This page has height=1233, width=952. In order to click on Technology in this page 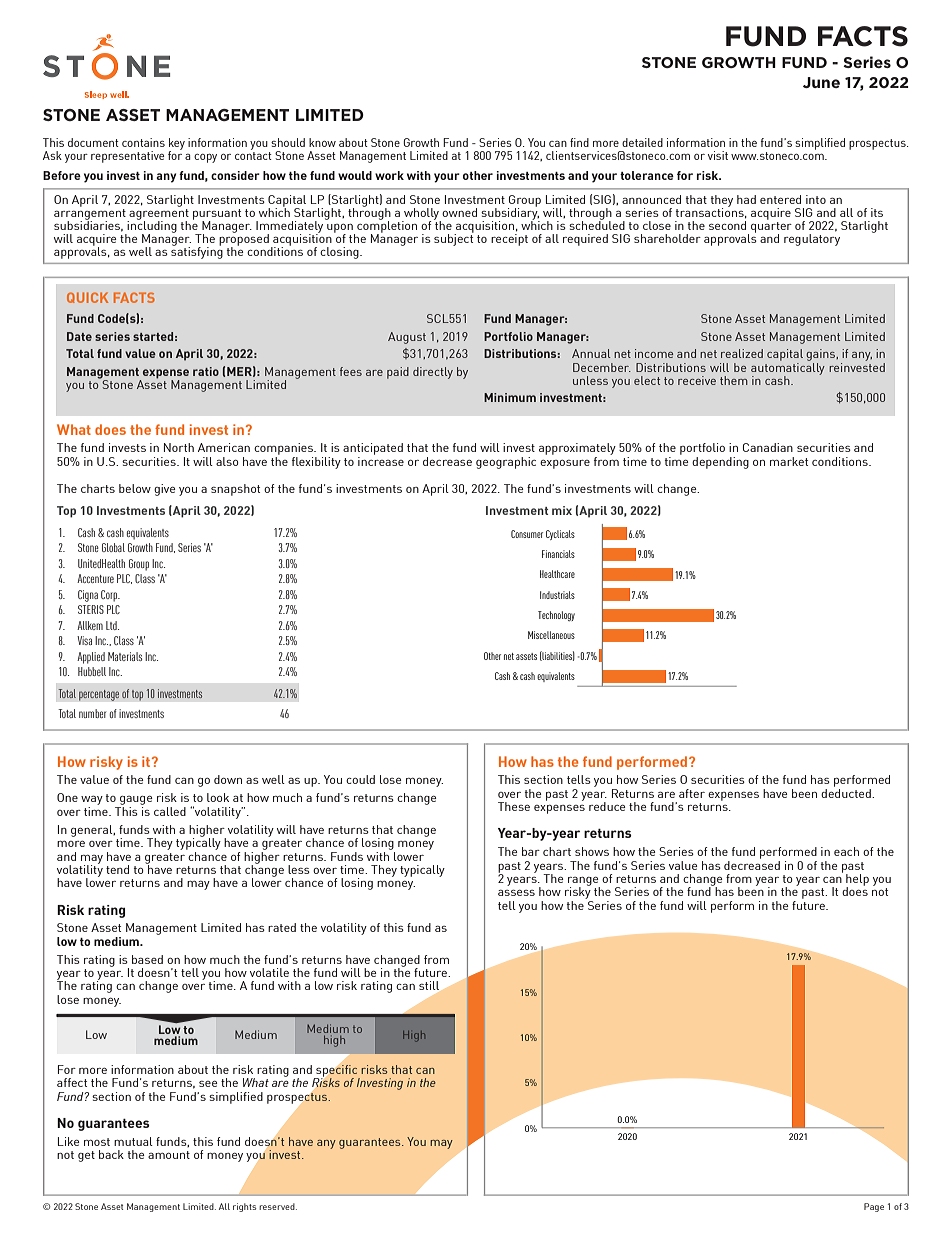, I will do `click(556, 616)`.
